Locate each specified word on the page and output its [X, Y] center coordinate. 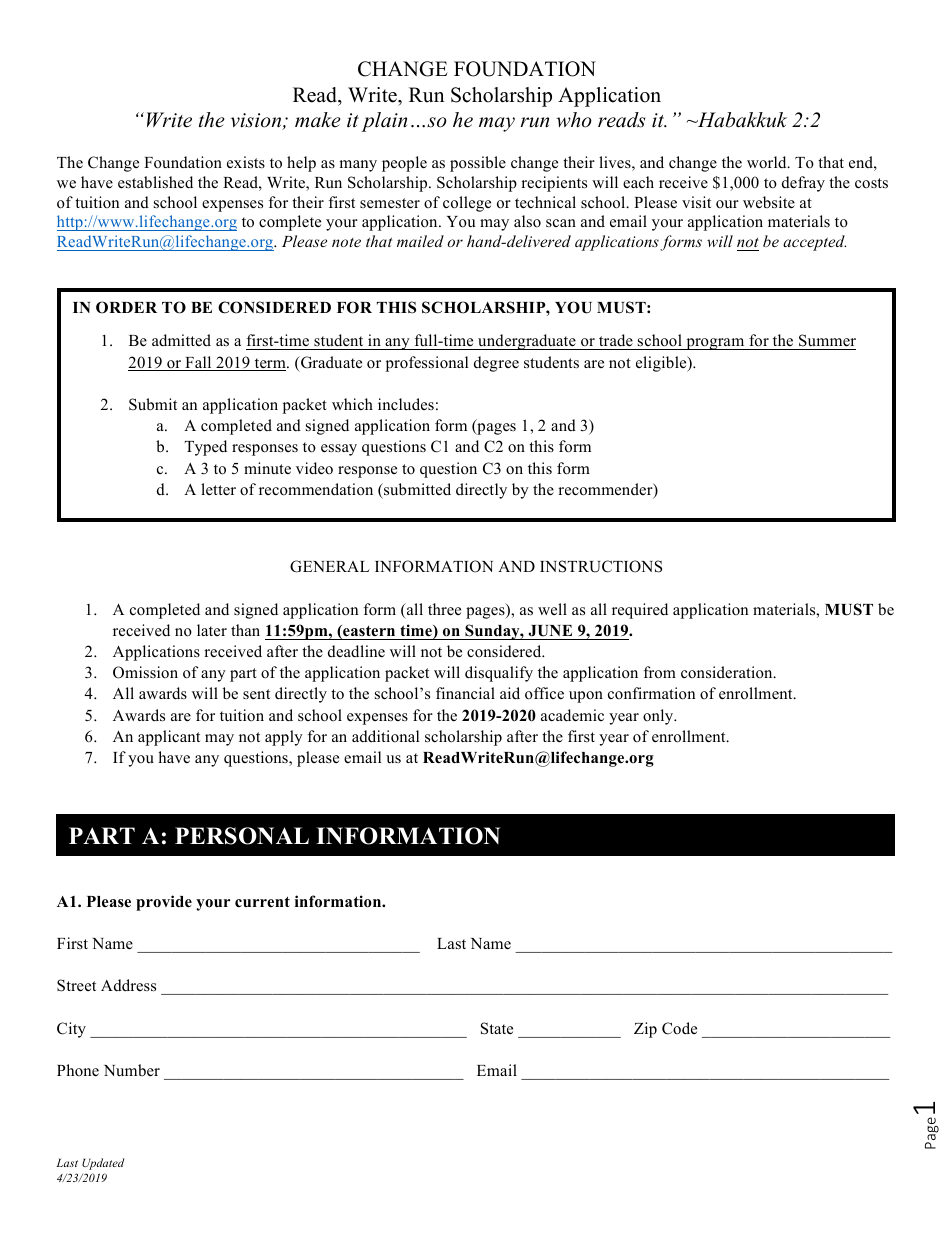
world [768, 162]
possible [478, 164]
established [155, 182]
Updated [103, 1164]
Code [679, 1028]
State [497, 1028]
